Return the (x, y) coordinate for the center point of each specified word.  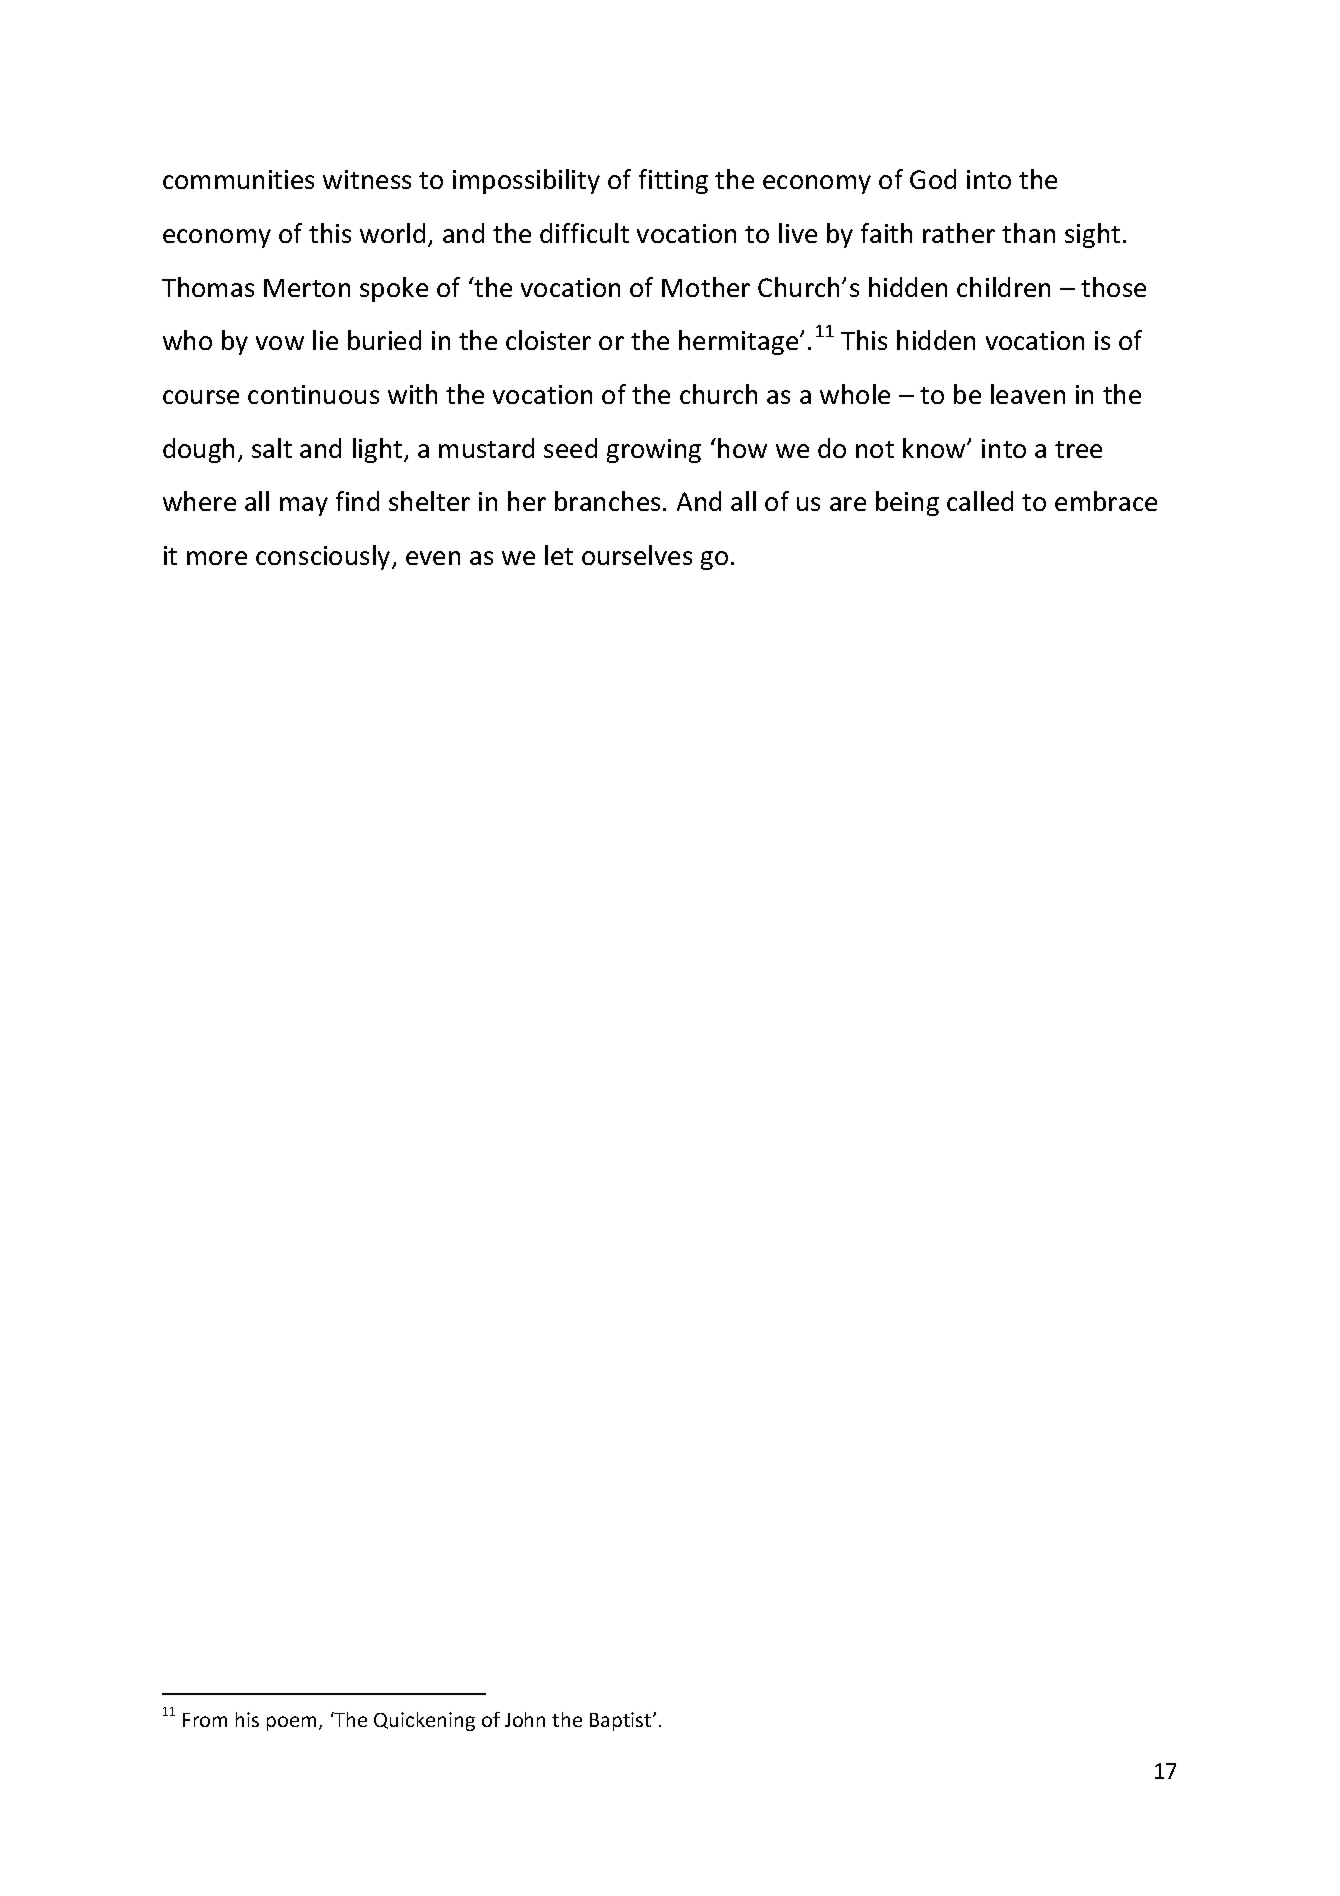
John (525, 1719)
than (1028, 233)
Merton (307, 288)
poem (291, 1723)
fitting (673, 181)
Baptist (622, 1721)
